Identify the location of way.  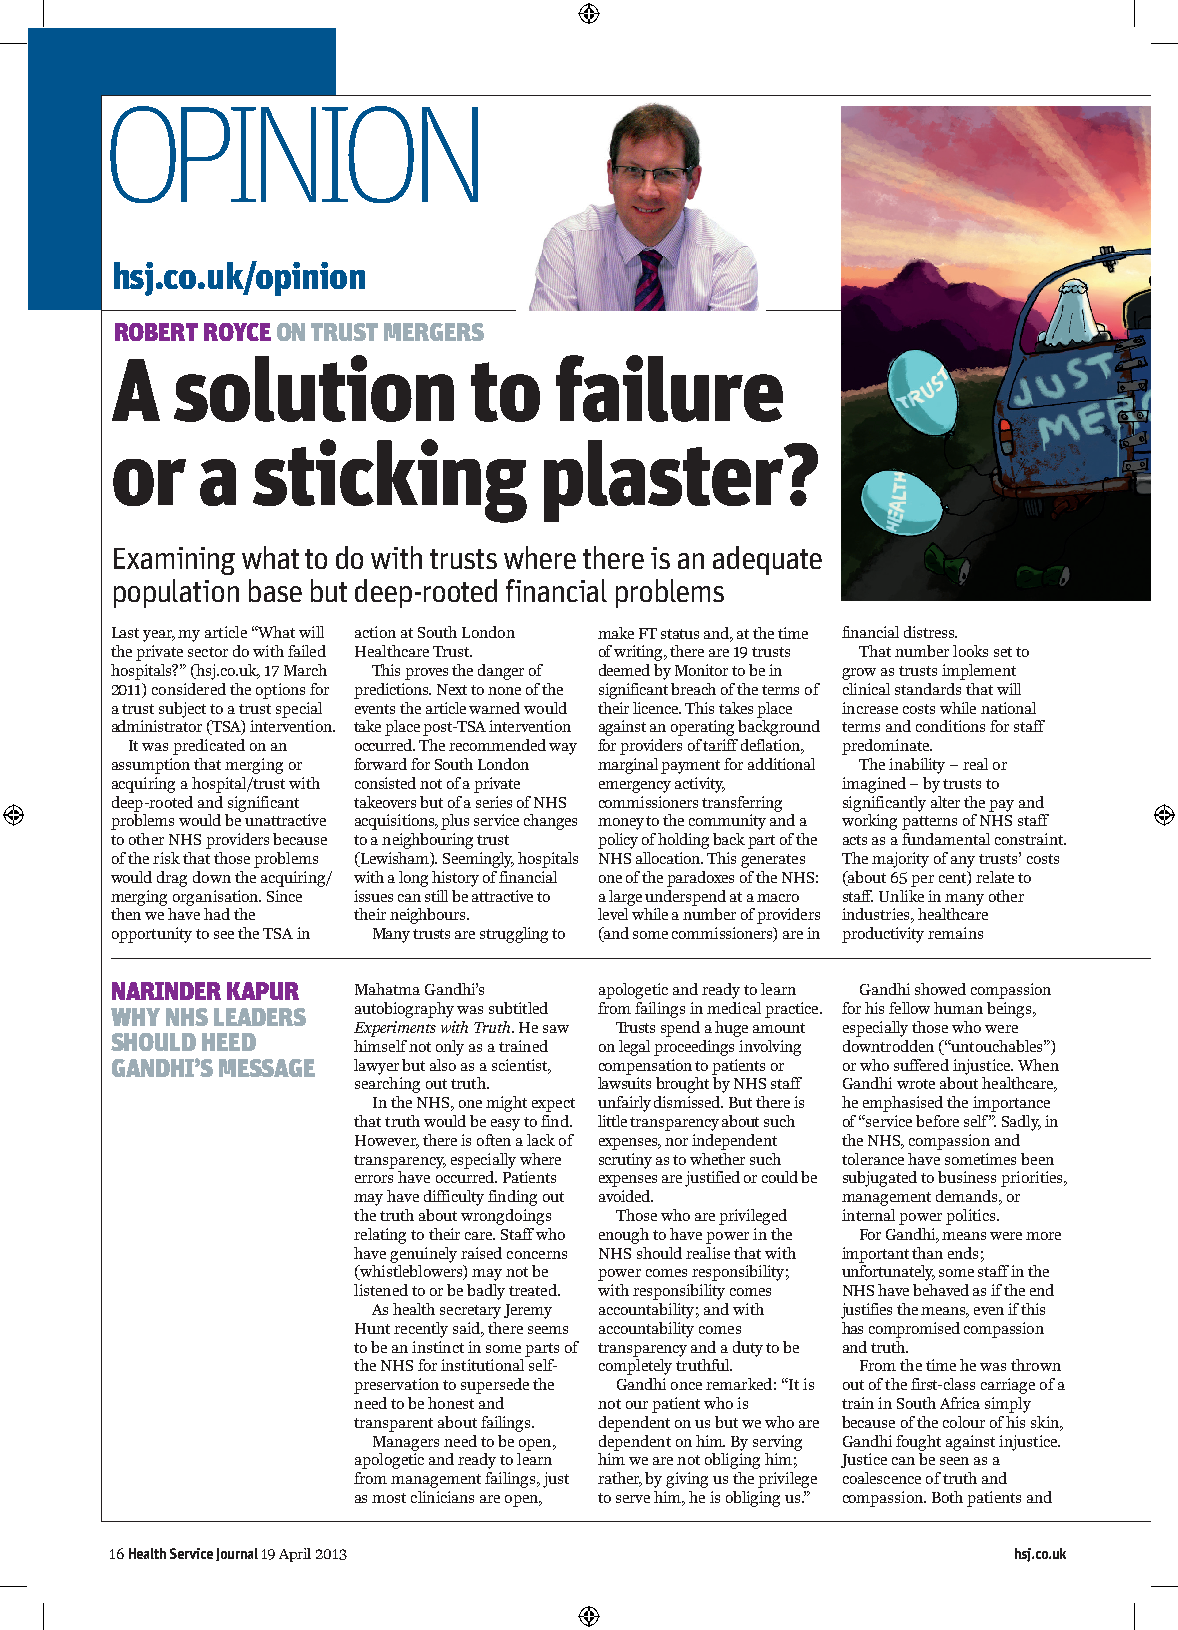
(563, 749).
